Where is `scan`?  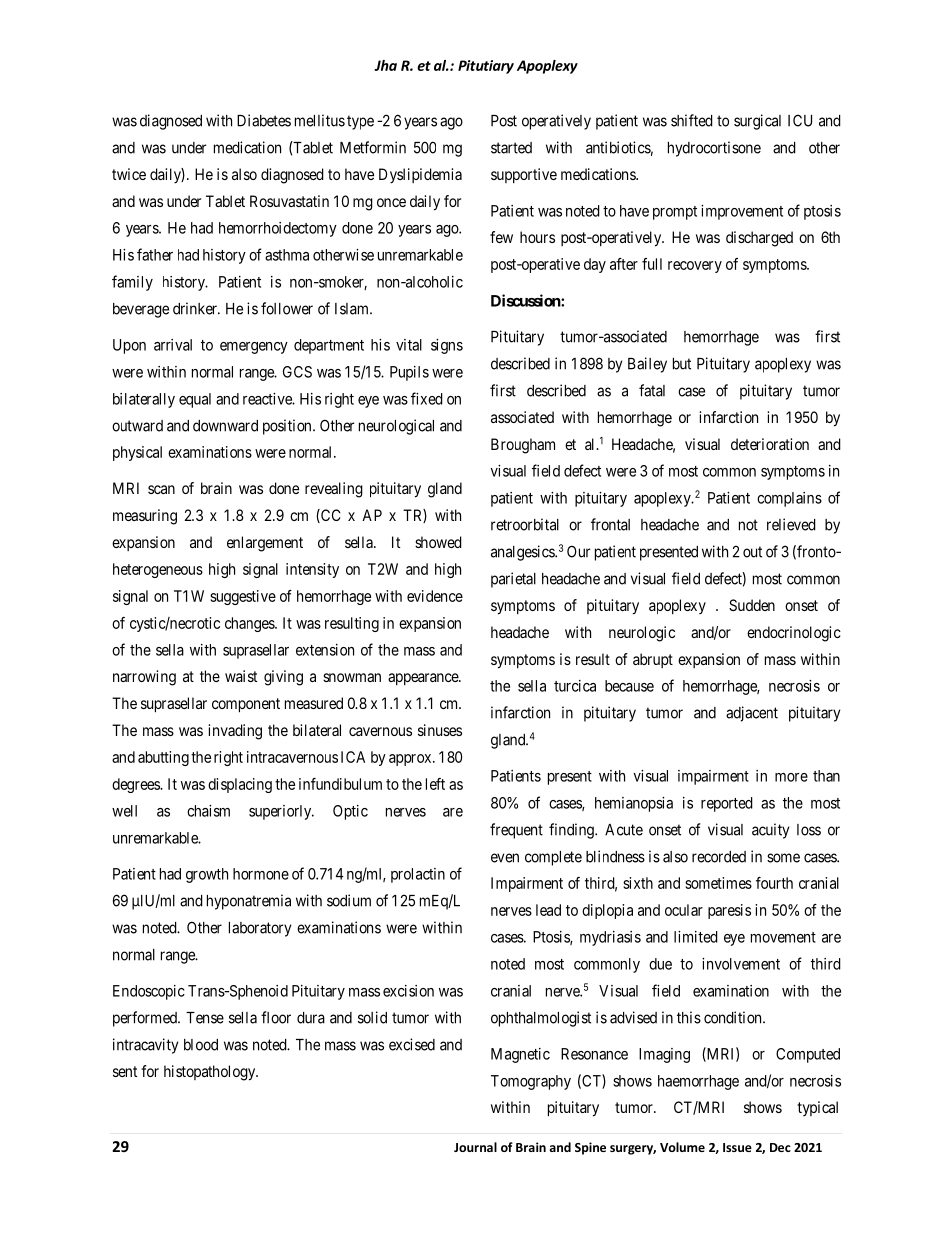 scan is located at coordinates (161, 489).
